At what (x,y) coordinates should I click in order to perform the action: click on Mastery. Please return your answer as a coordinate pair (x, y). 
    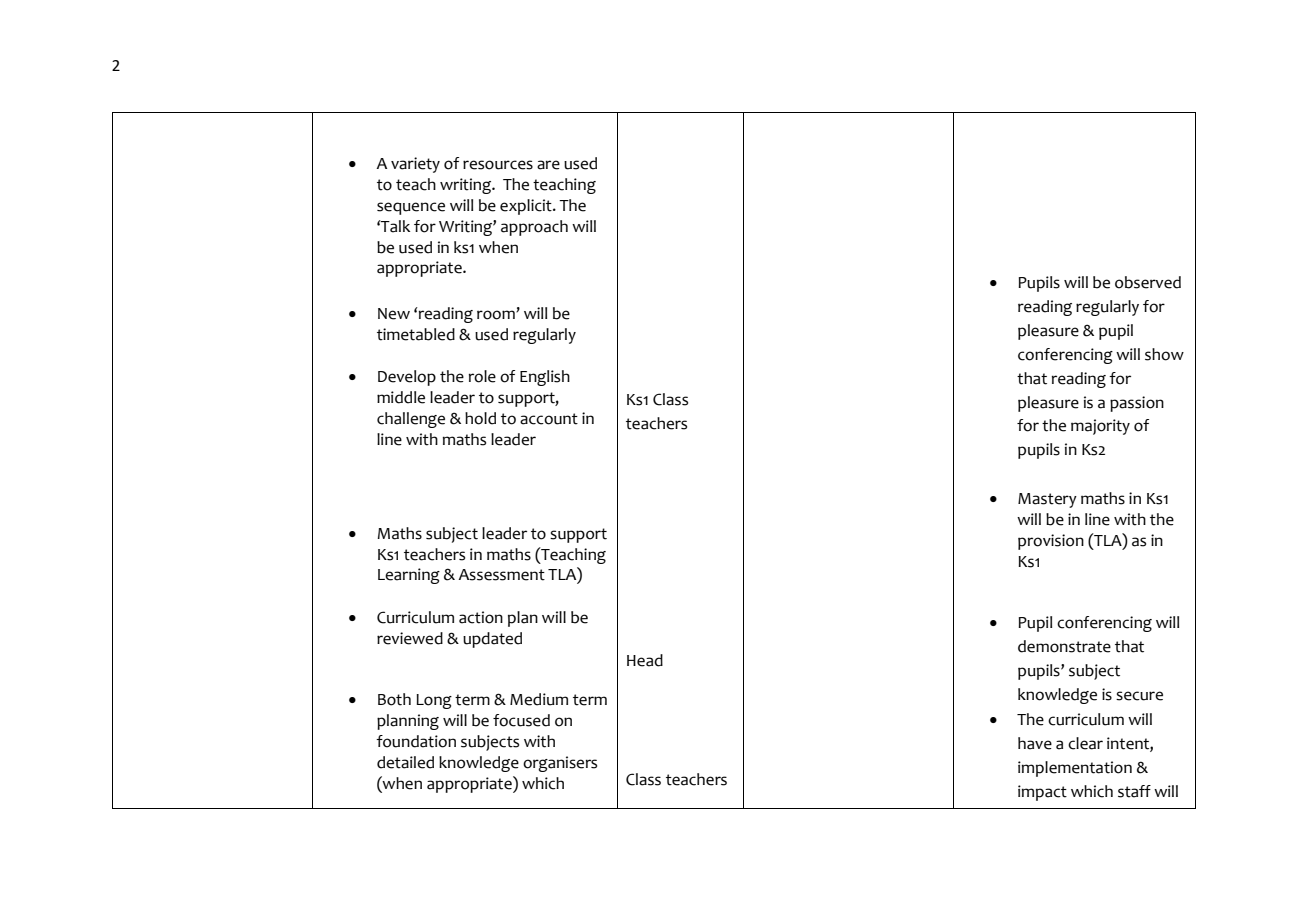
    Looking at the image, I should click on (1047, 500).
